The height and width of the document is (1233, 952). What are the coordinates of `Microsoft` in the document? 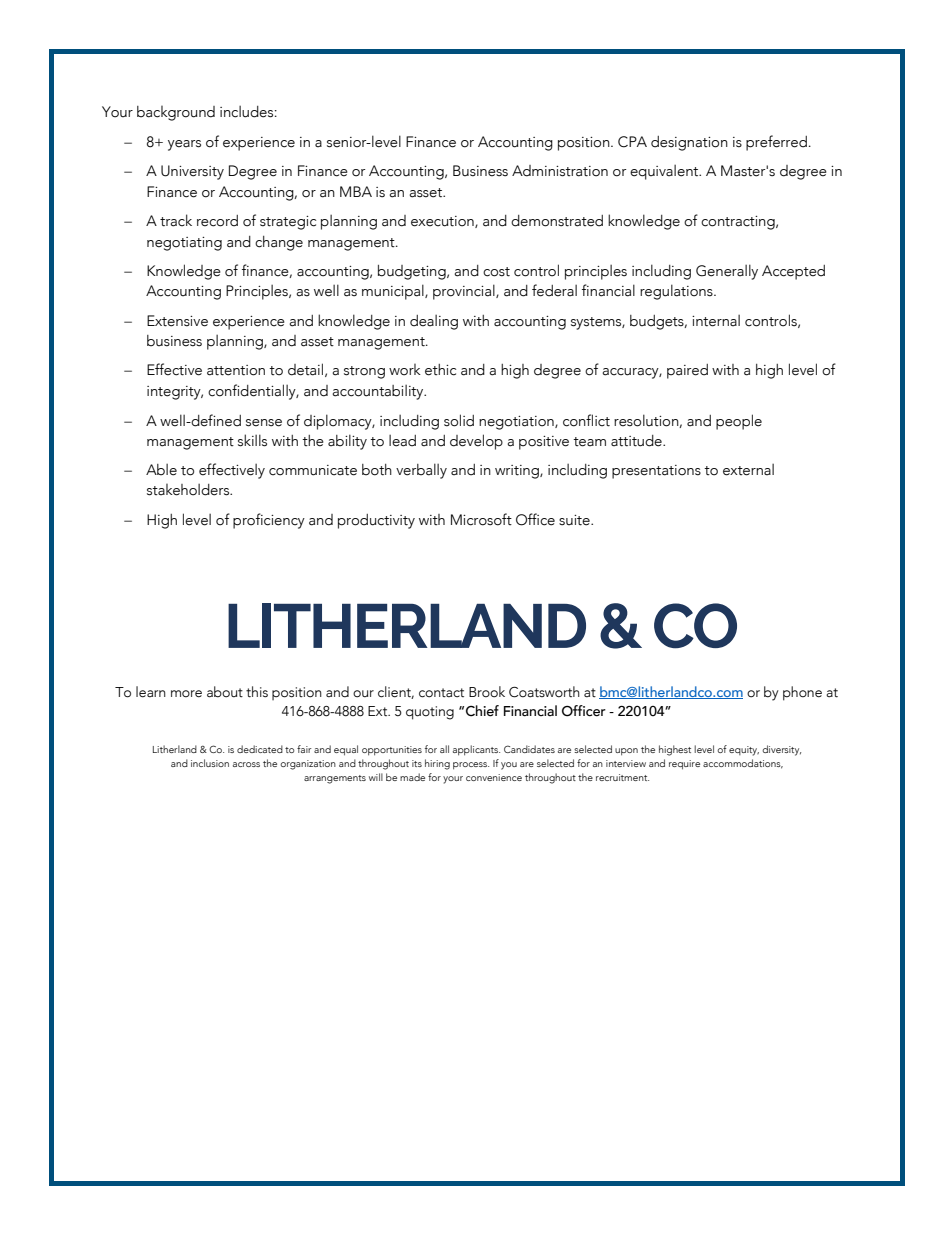 It's located at (481, 519).
